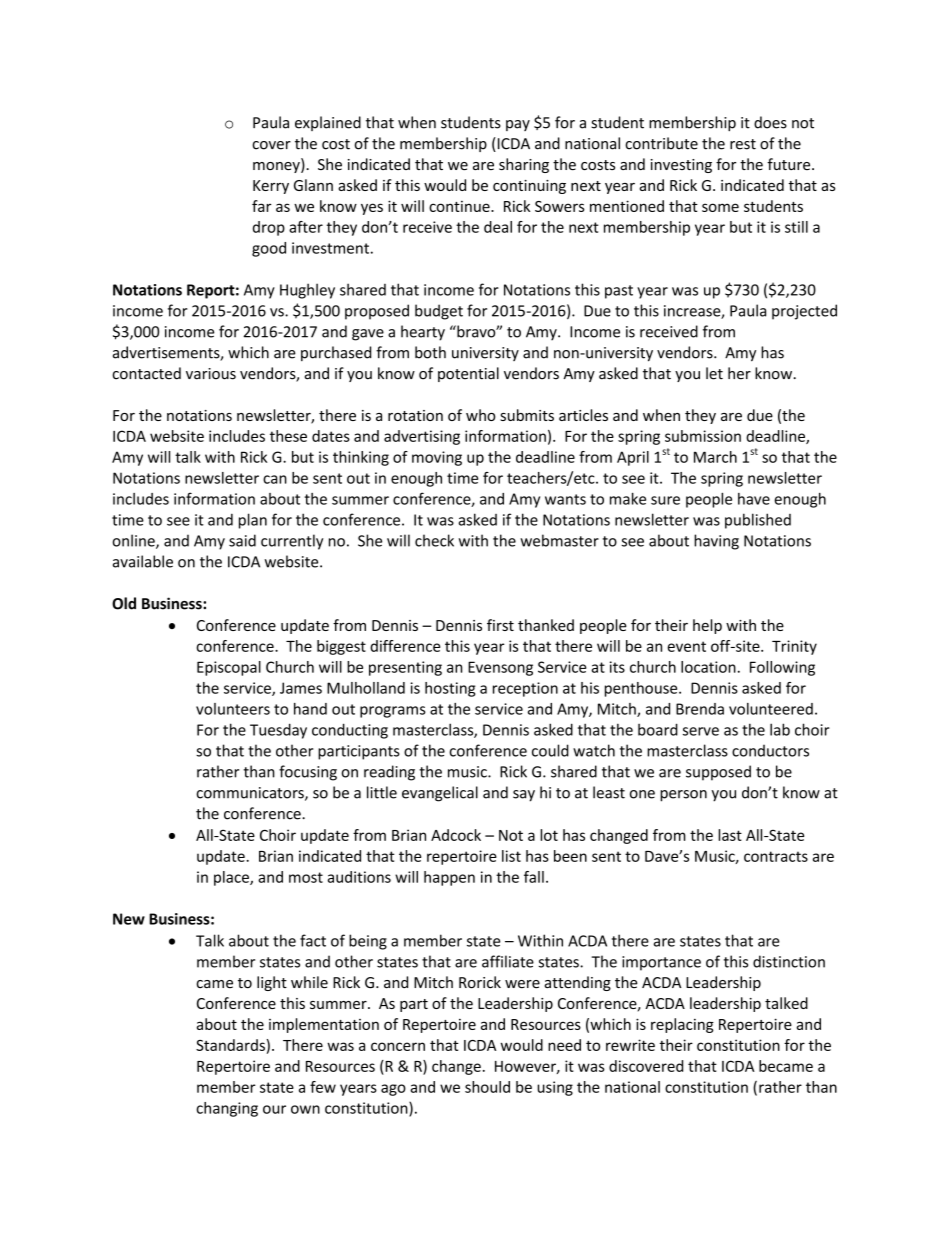 This screenshot has height=1233, width=952. Describe the element at coordinates (437, 458) in the screenshot. I see `moving` at that location.
